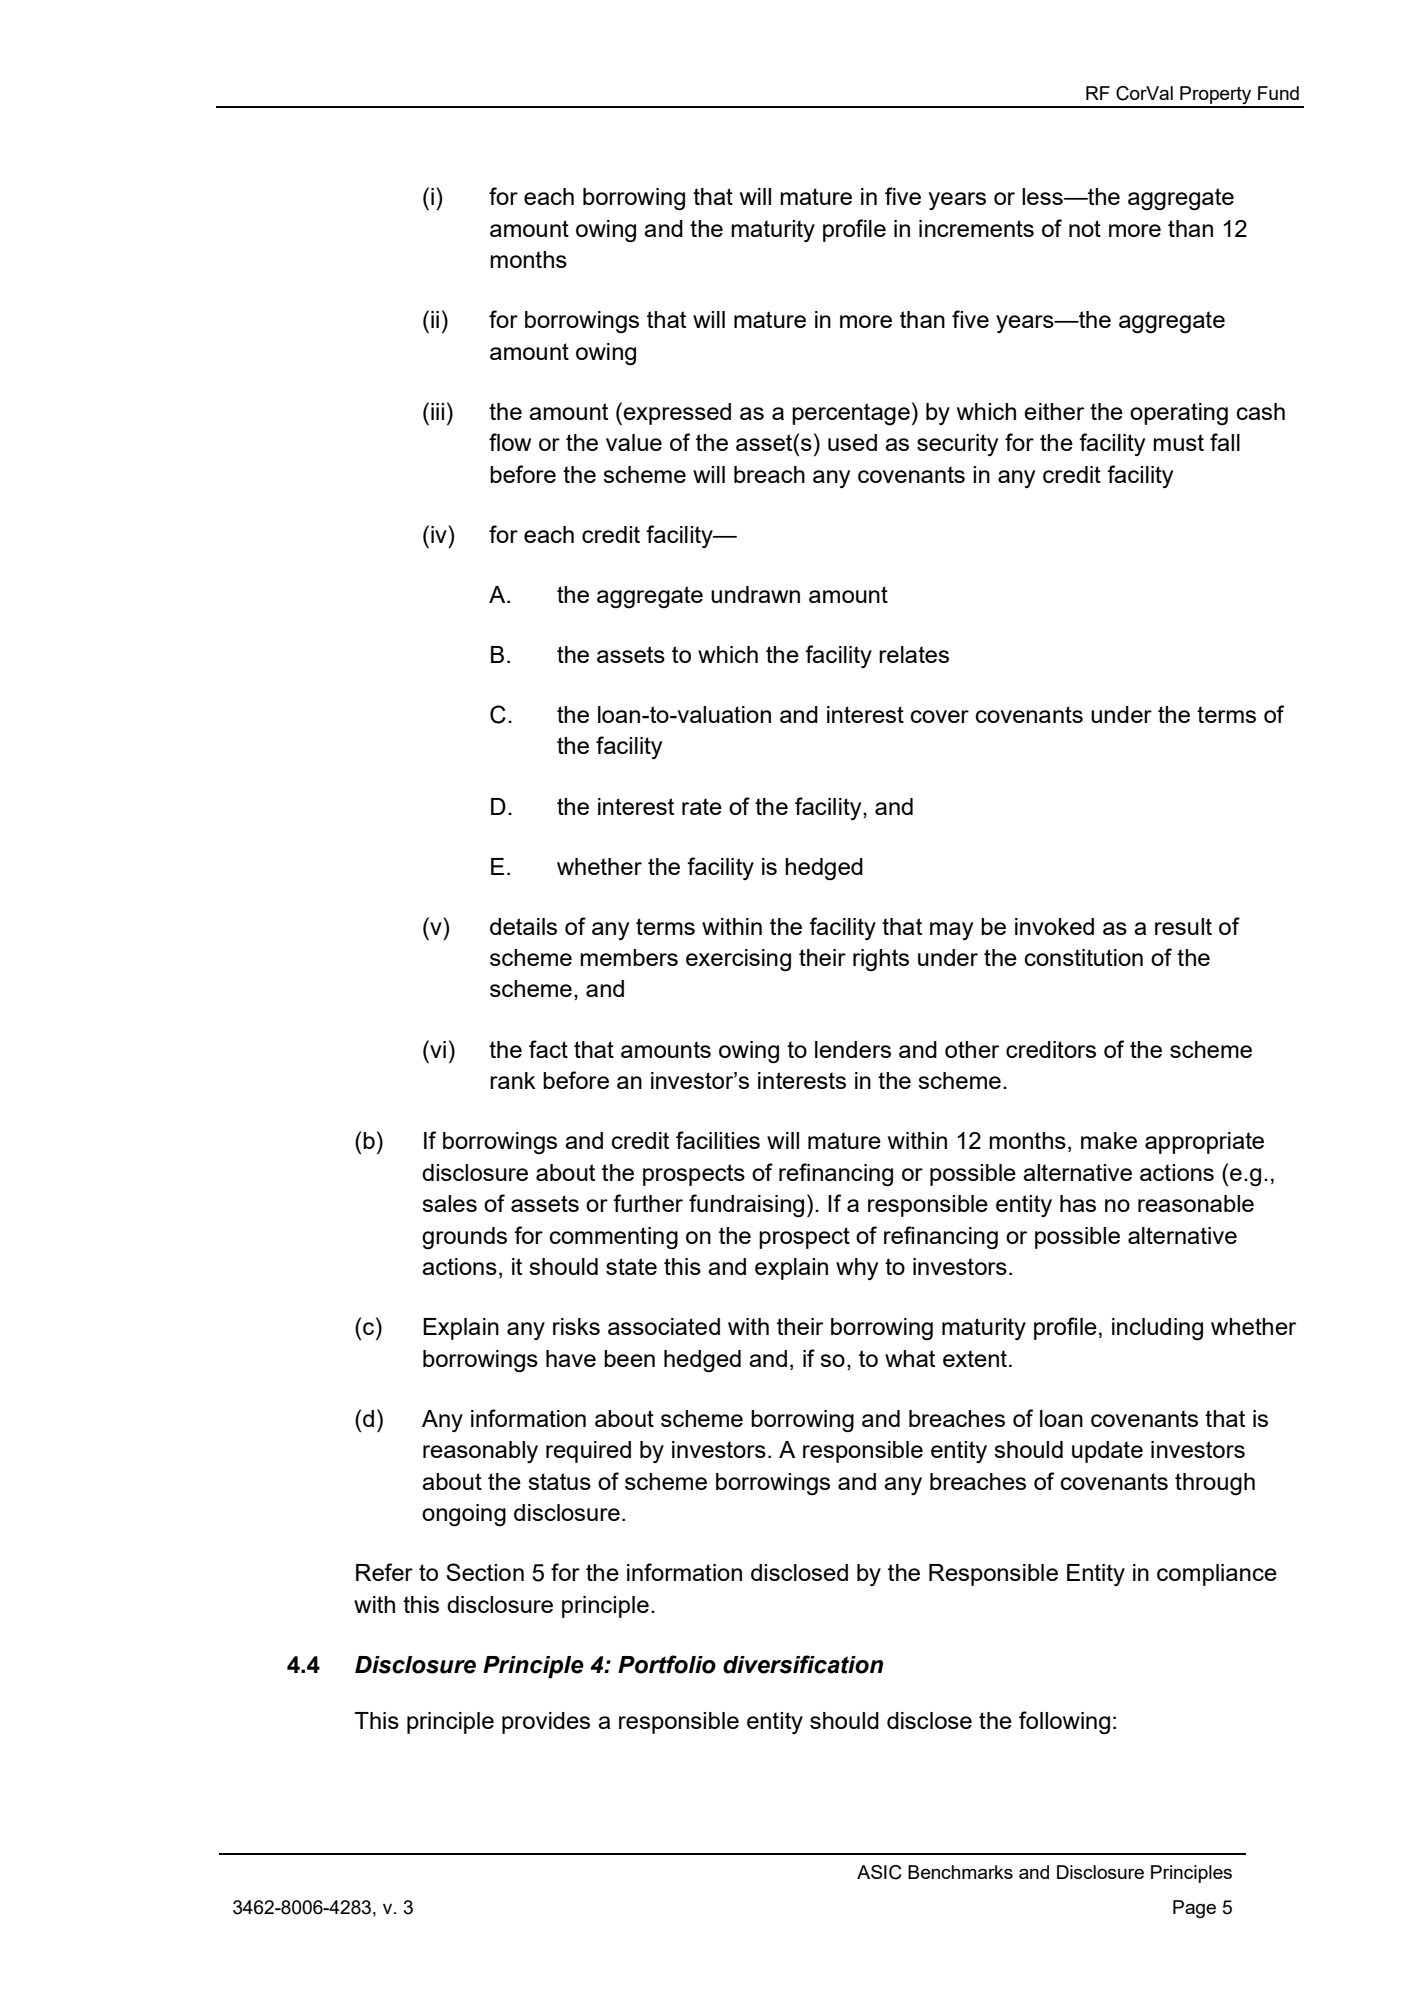 The width and height of the document is (1418, 2005). Describe the element at coordinates (437, 411) in the document. I see `iii` at that location.
